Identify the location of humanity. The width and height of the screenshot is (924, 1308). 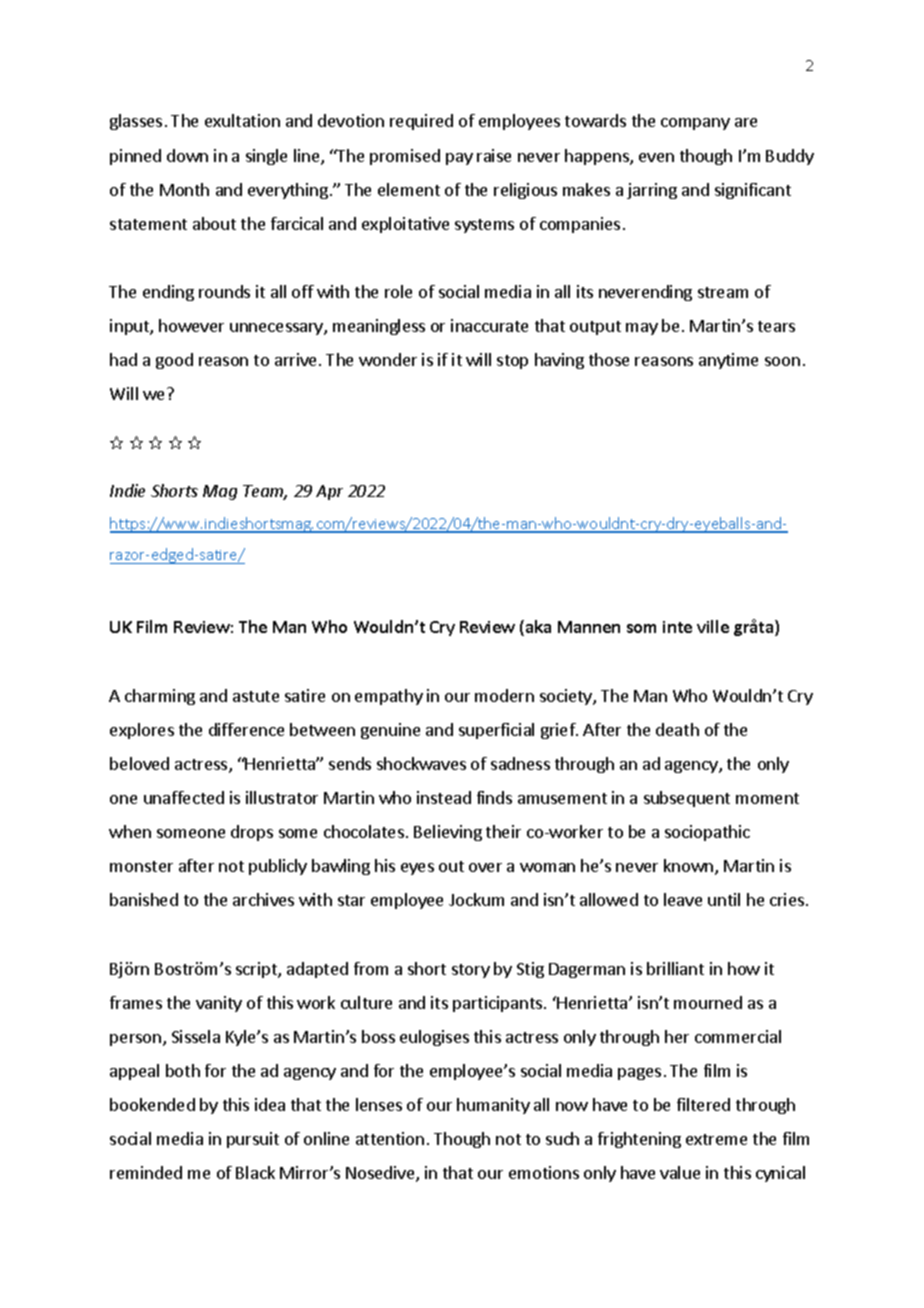
(493, 1106).
